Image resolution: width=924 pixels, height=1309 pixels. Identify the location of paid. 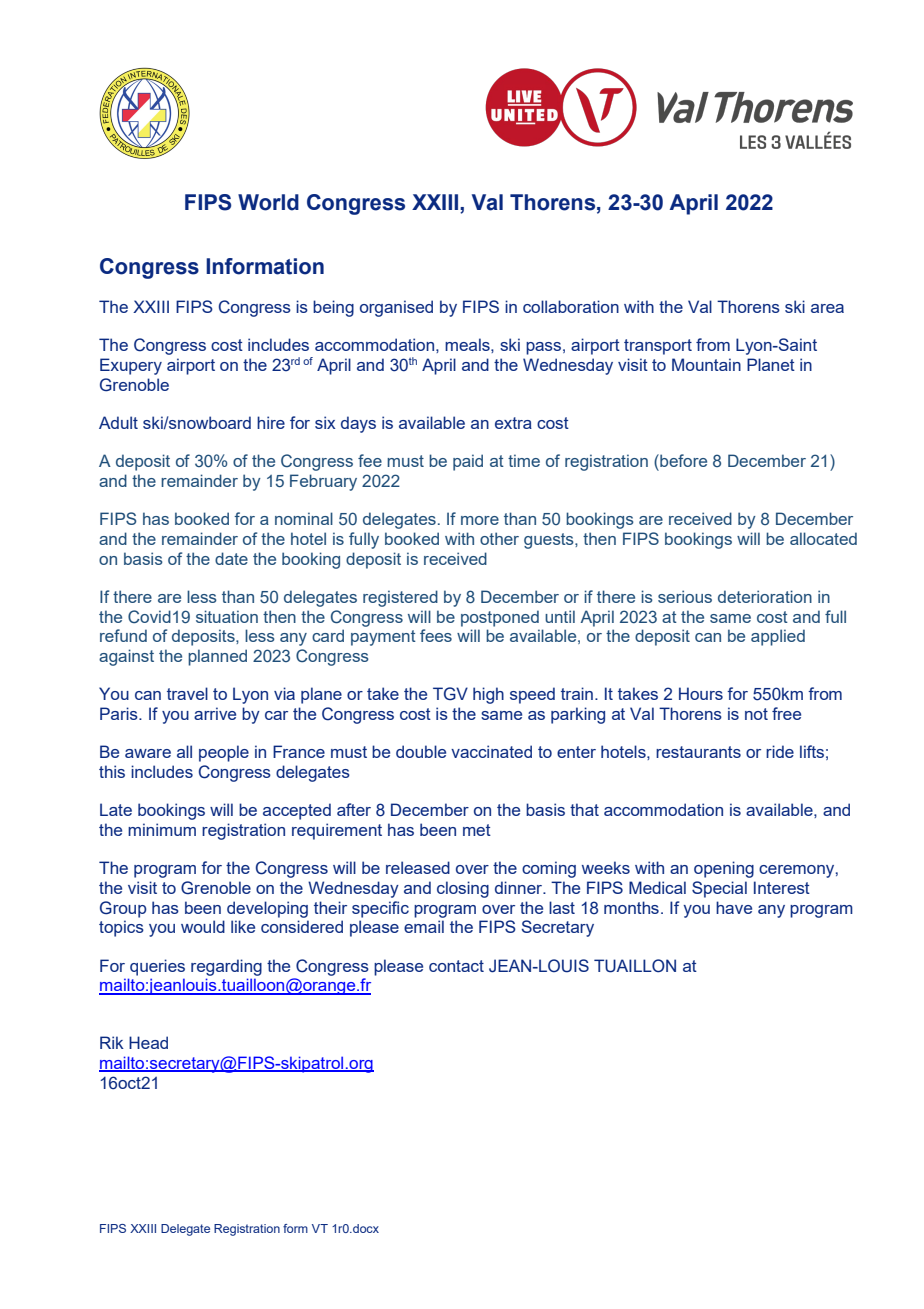
(468, 462).
